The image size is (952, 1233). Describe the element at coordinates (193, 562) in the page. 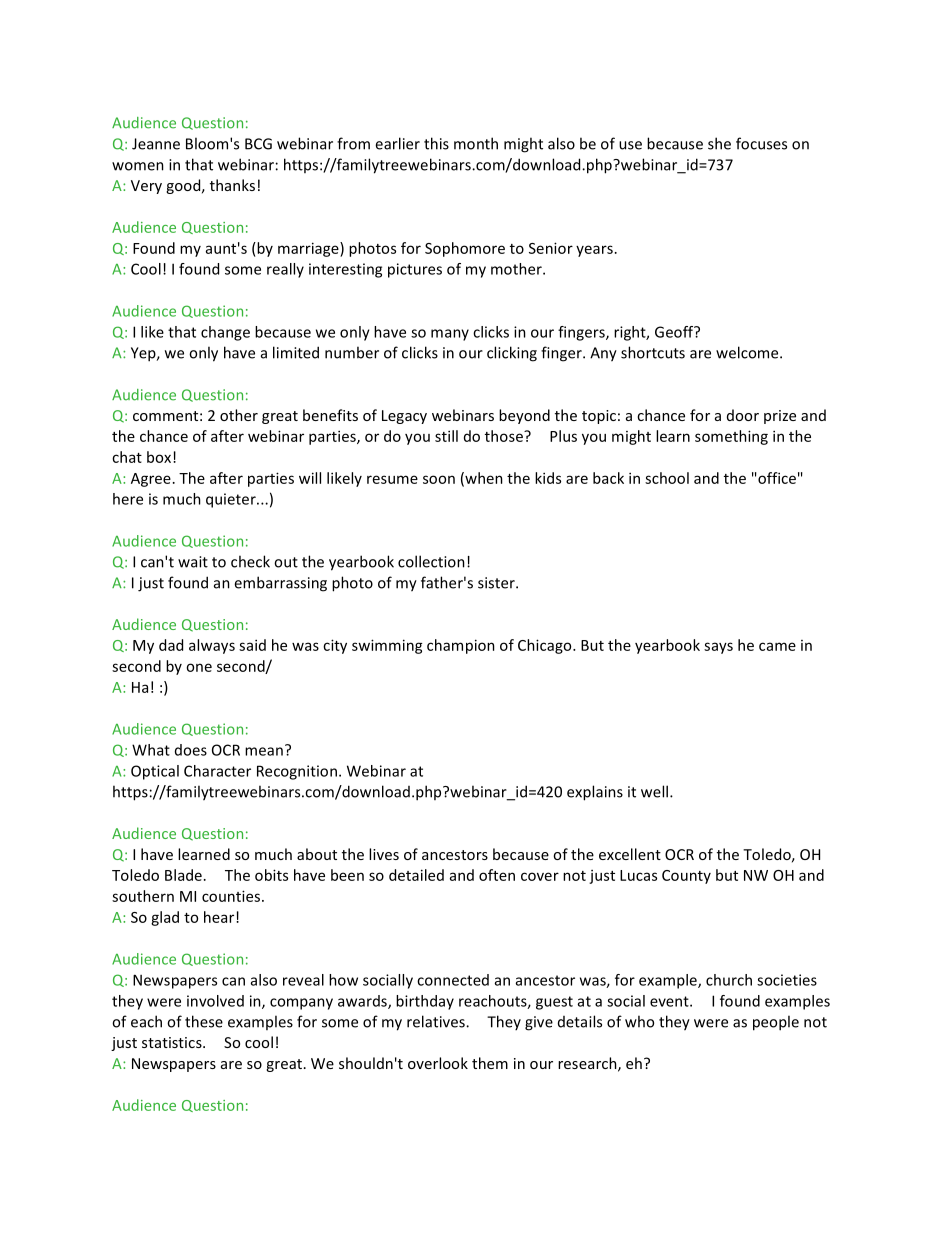

I see `wait` at that location.
